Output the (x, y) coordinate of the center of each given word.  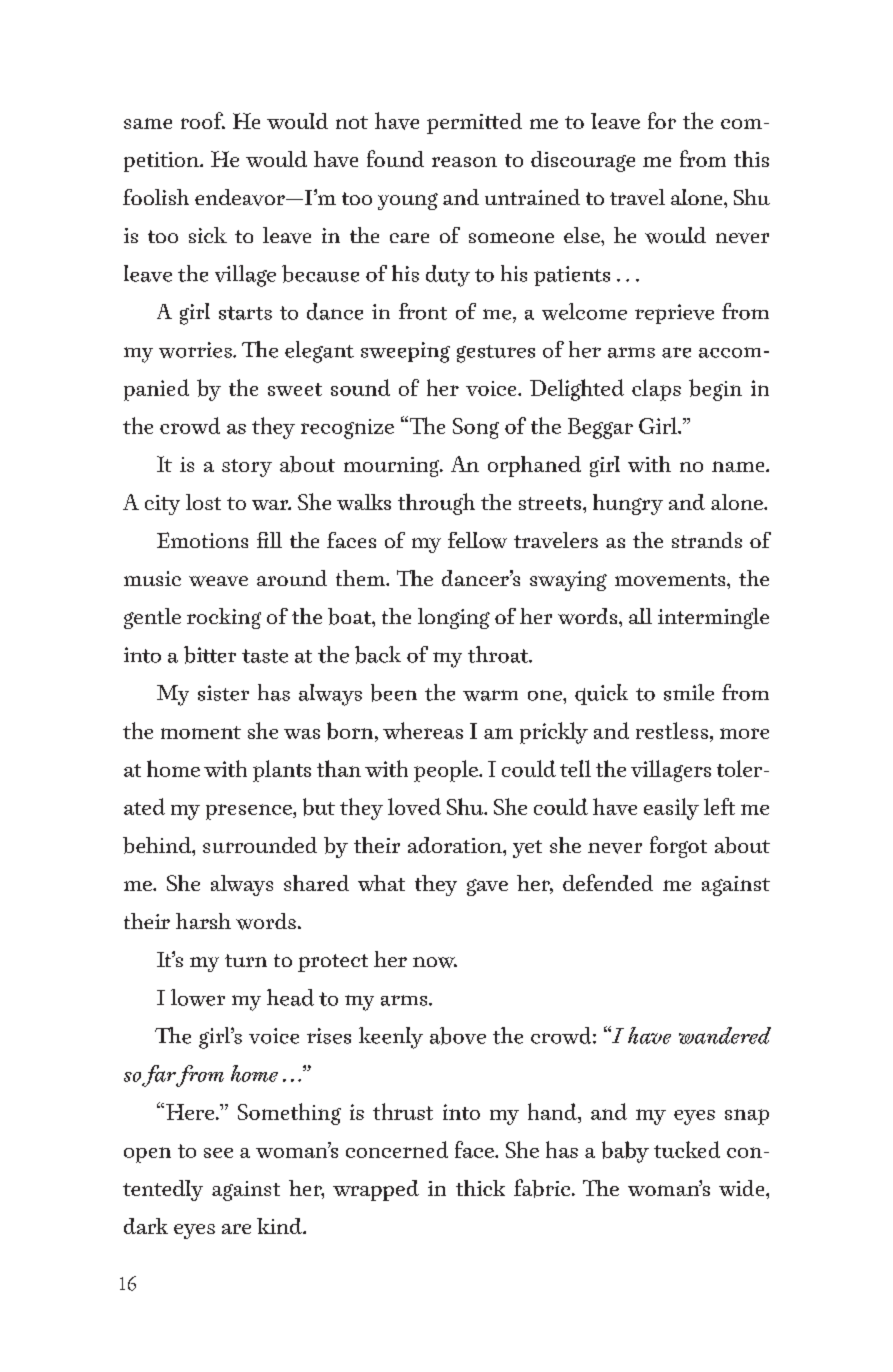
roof (203, 120)
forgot (678, 847)
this (751, 159)
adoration (456, 845)
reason (464, 162)
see (218, 1153)
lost (203, 502)
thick (480, 1188)
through (436, 504)
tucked (687, 1149)
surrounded (260, 845)
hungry (628, 504)
